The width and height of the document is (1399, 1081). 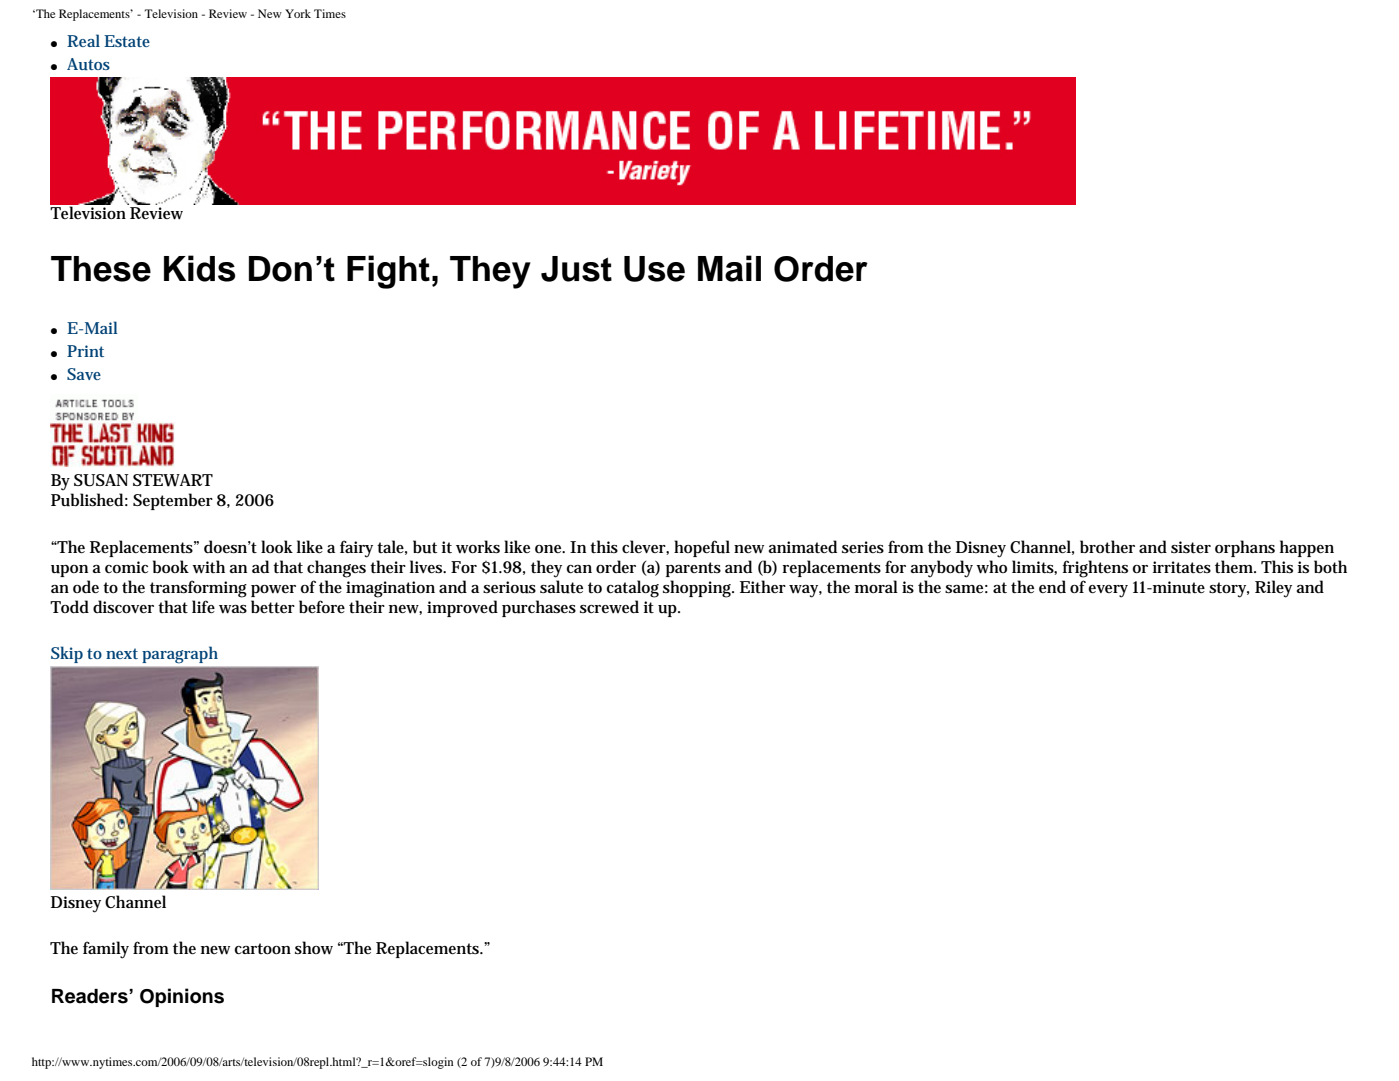 I want to click on Opinions, so click(x=182, y=997).
